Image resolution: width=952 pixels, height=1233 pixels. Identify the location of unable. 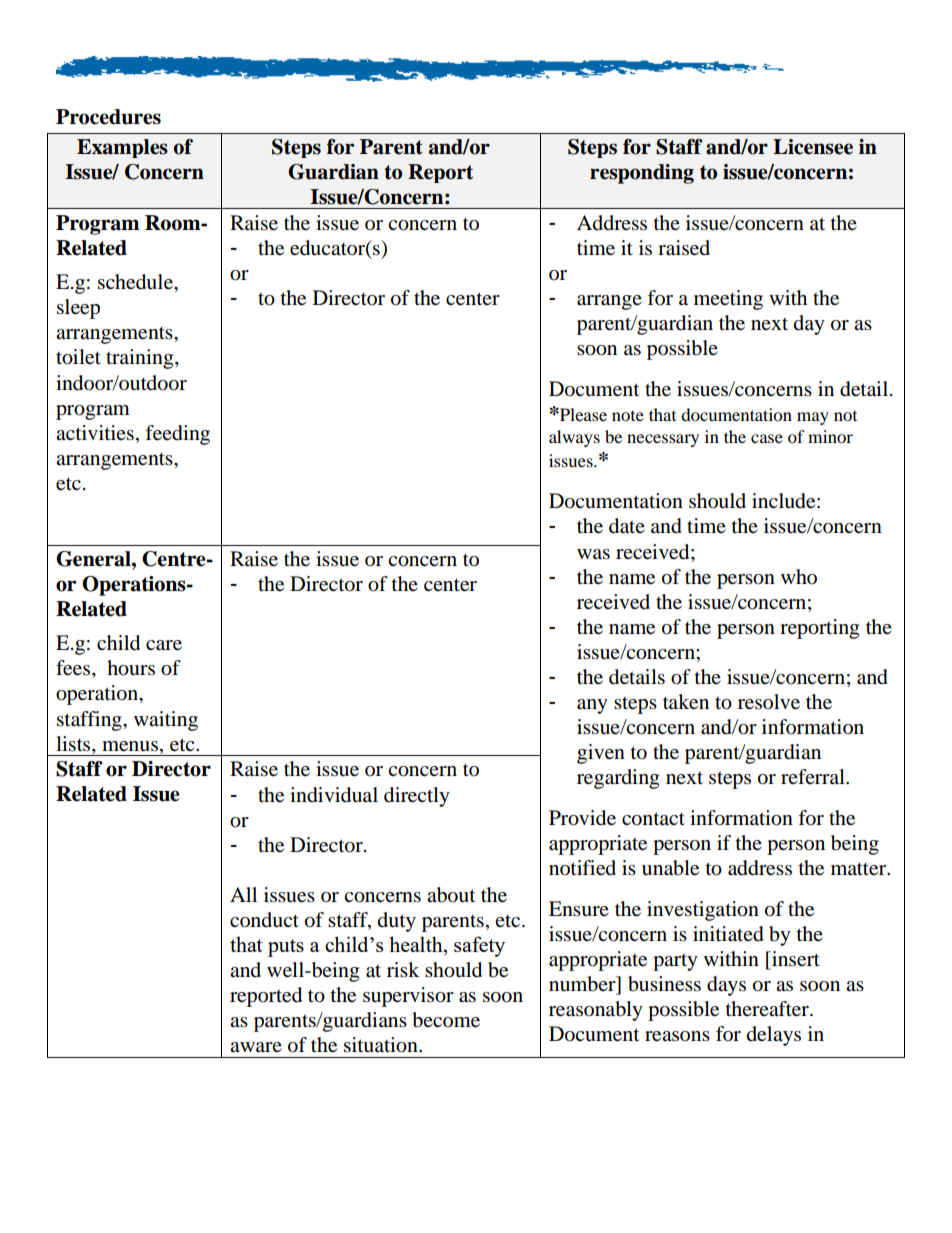
(670, 868).
